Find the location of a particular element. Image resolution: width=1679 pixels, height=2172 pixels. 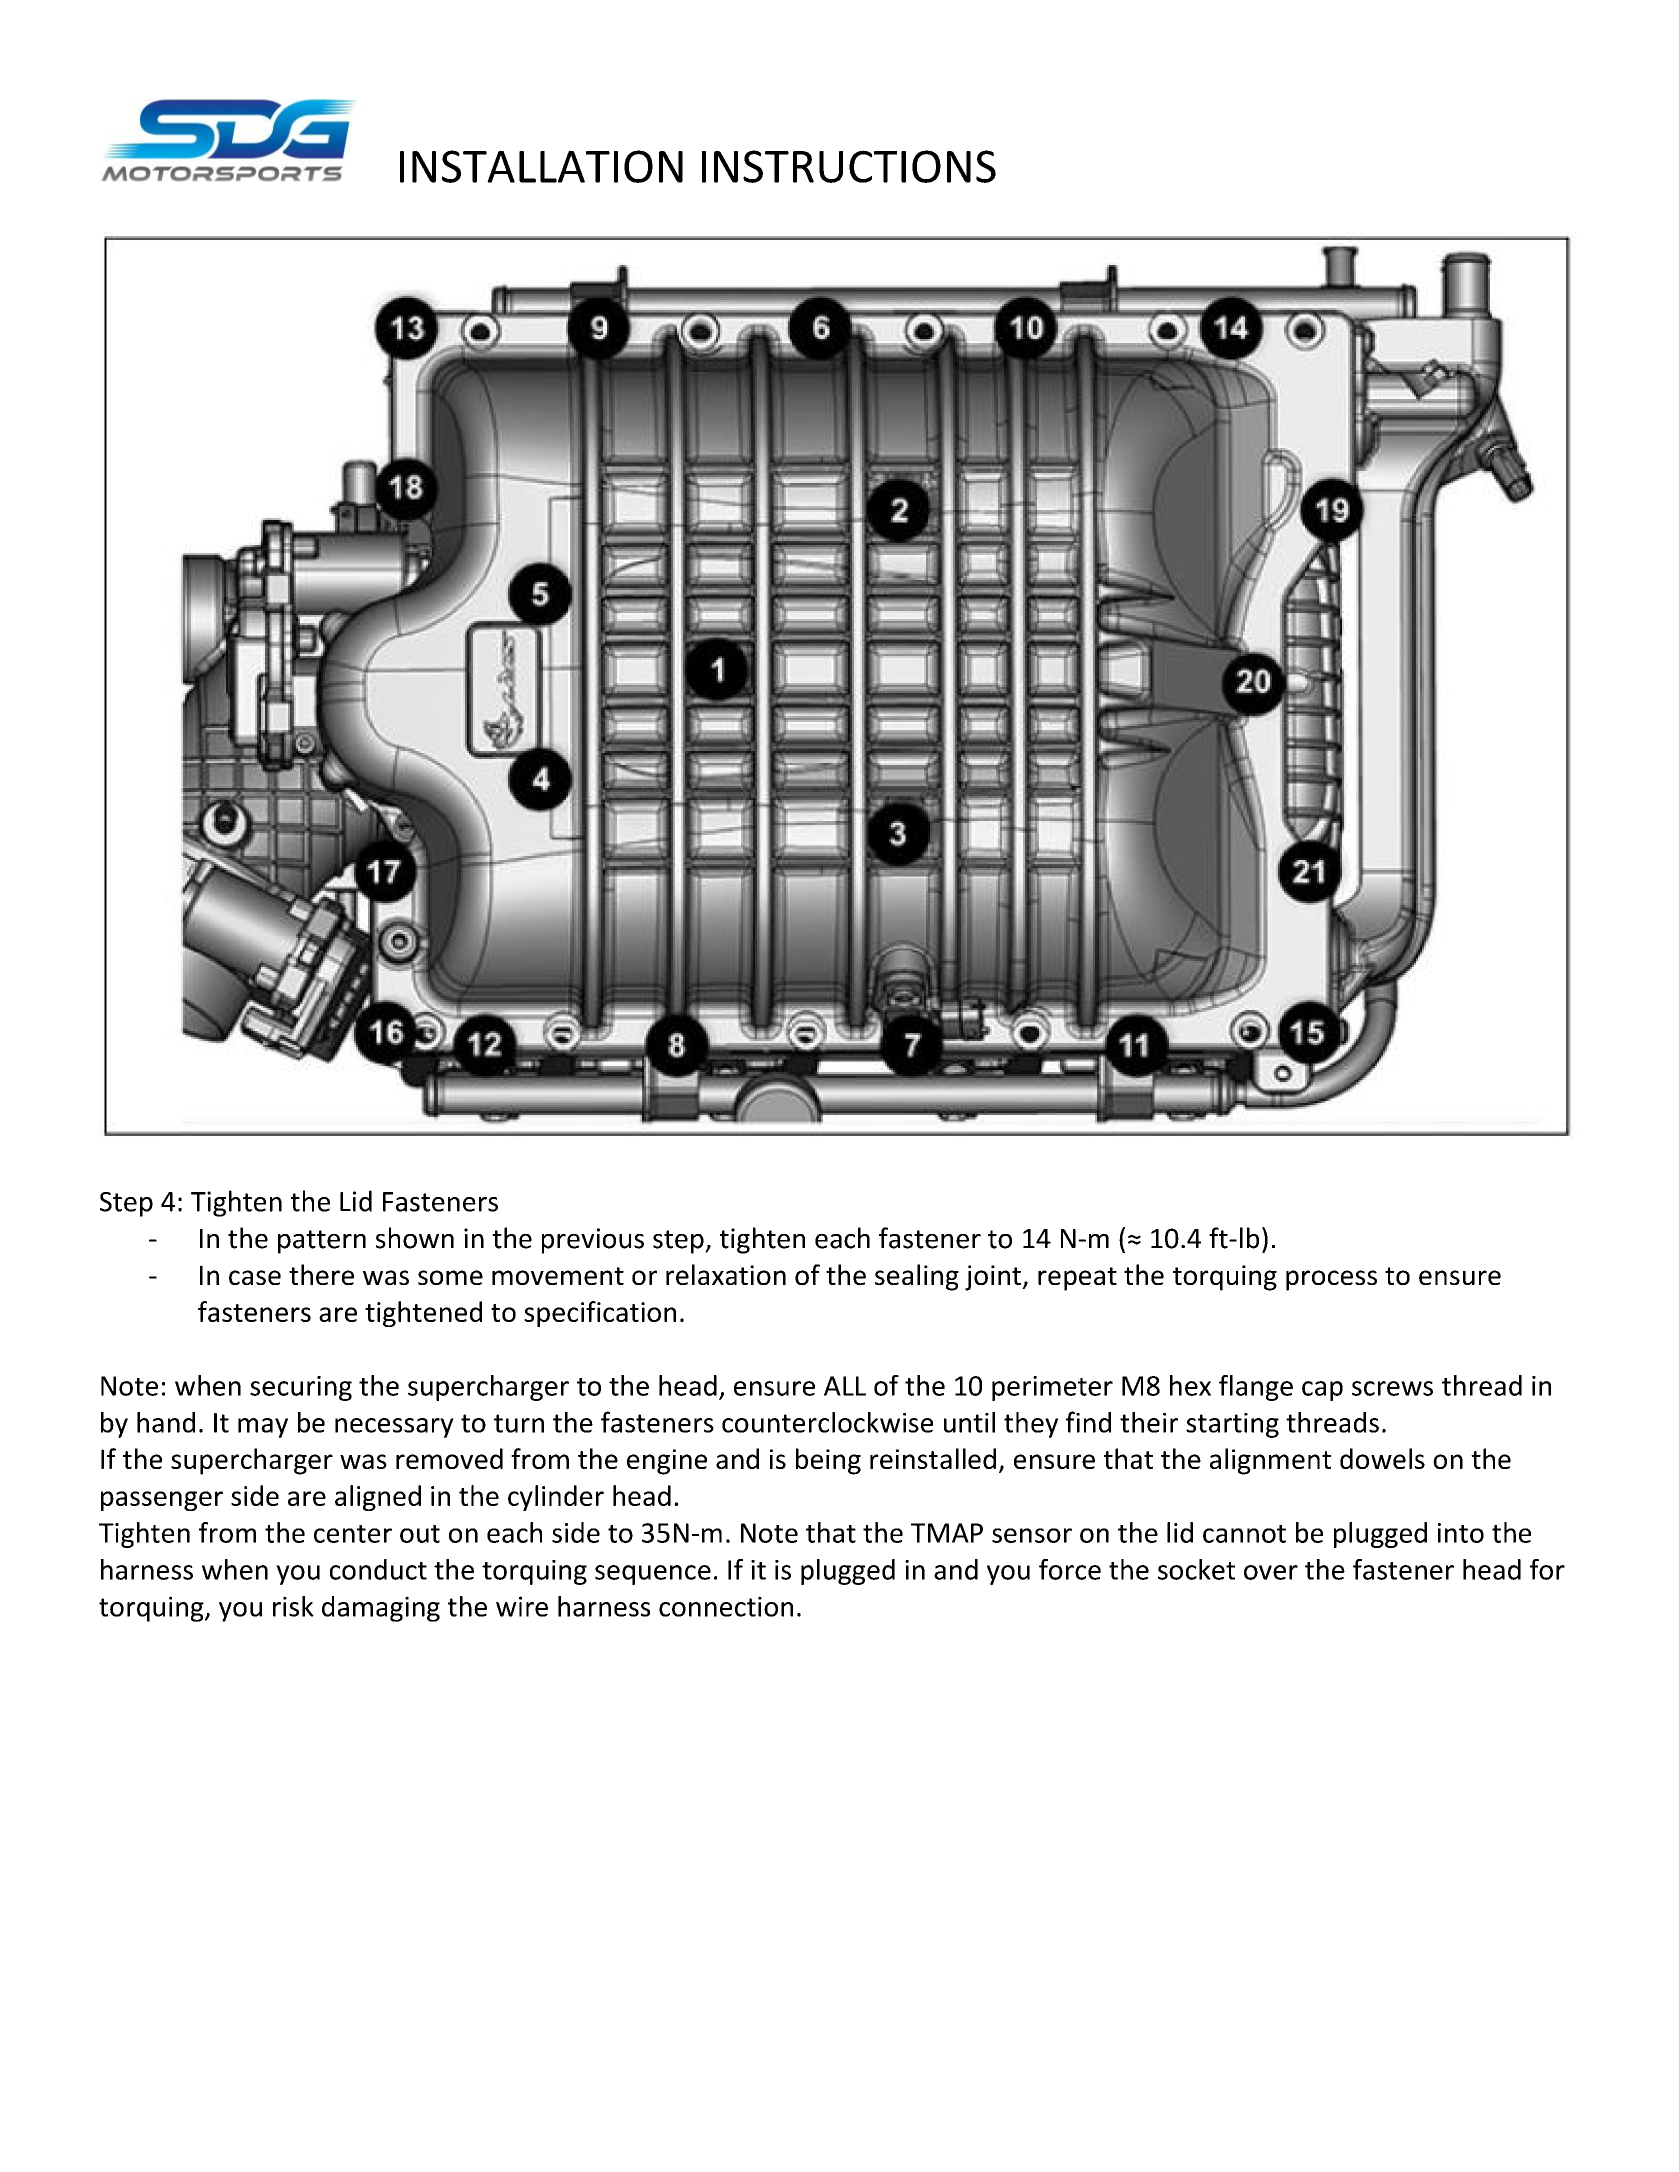

over is located at coordinates (1271, 1572).
